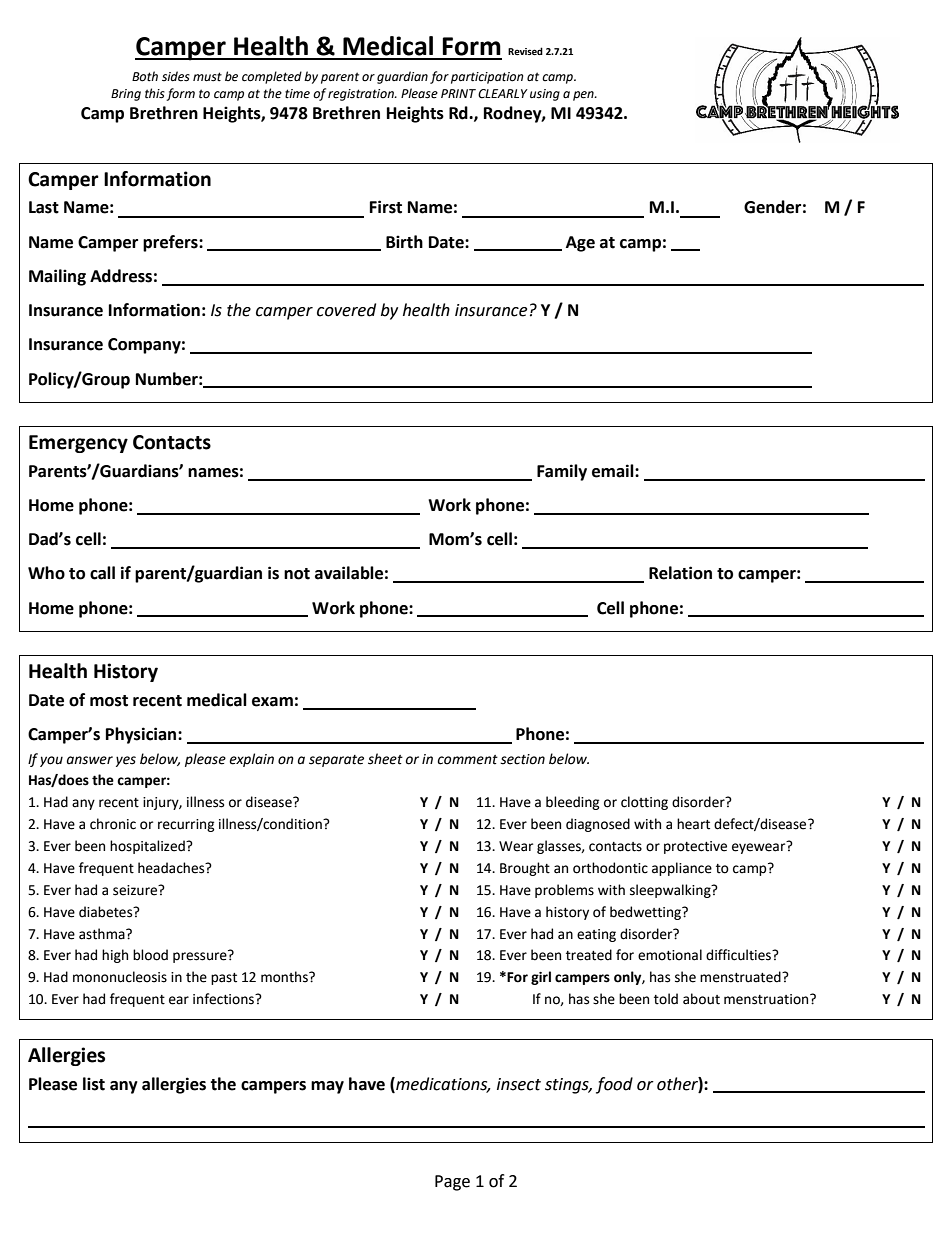 This screenshot has height=1233, width=952. I want to click on Bring, so click(126, 95).
